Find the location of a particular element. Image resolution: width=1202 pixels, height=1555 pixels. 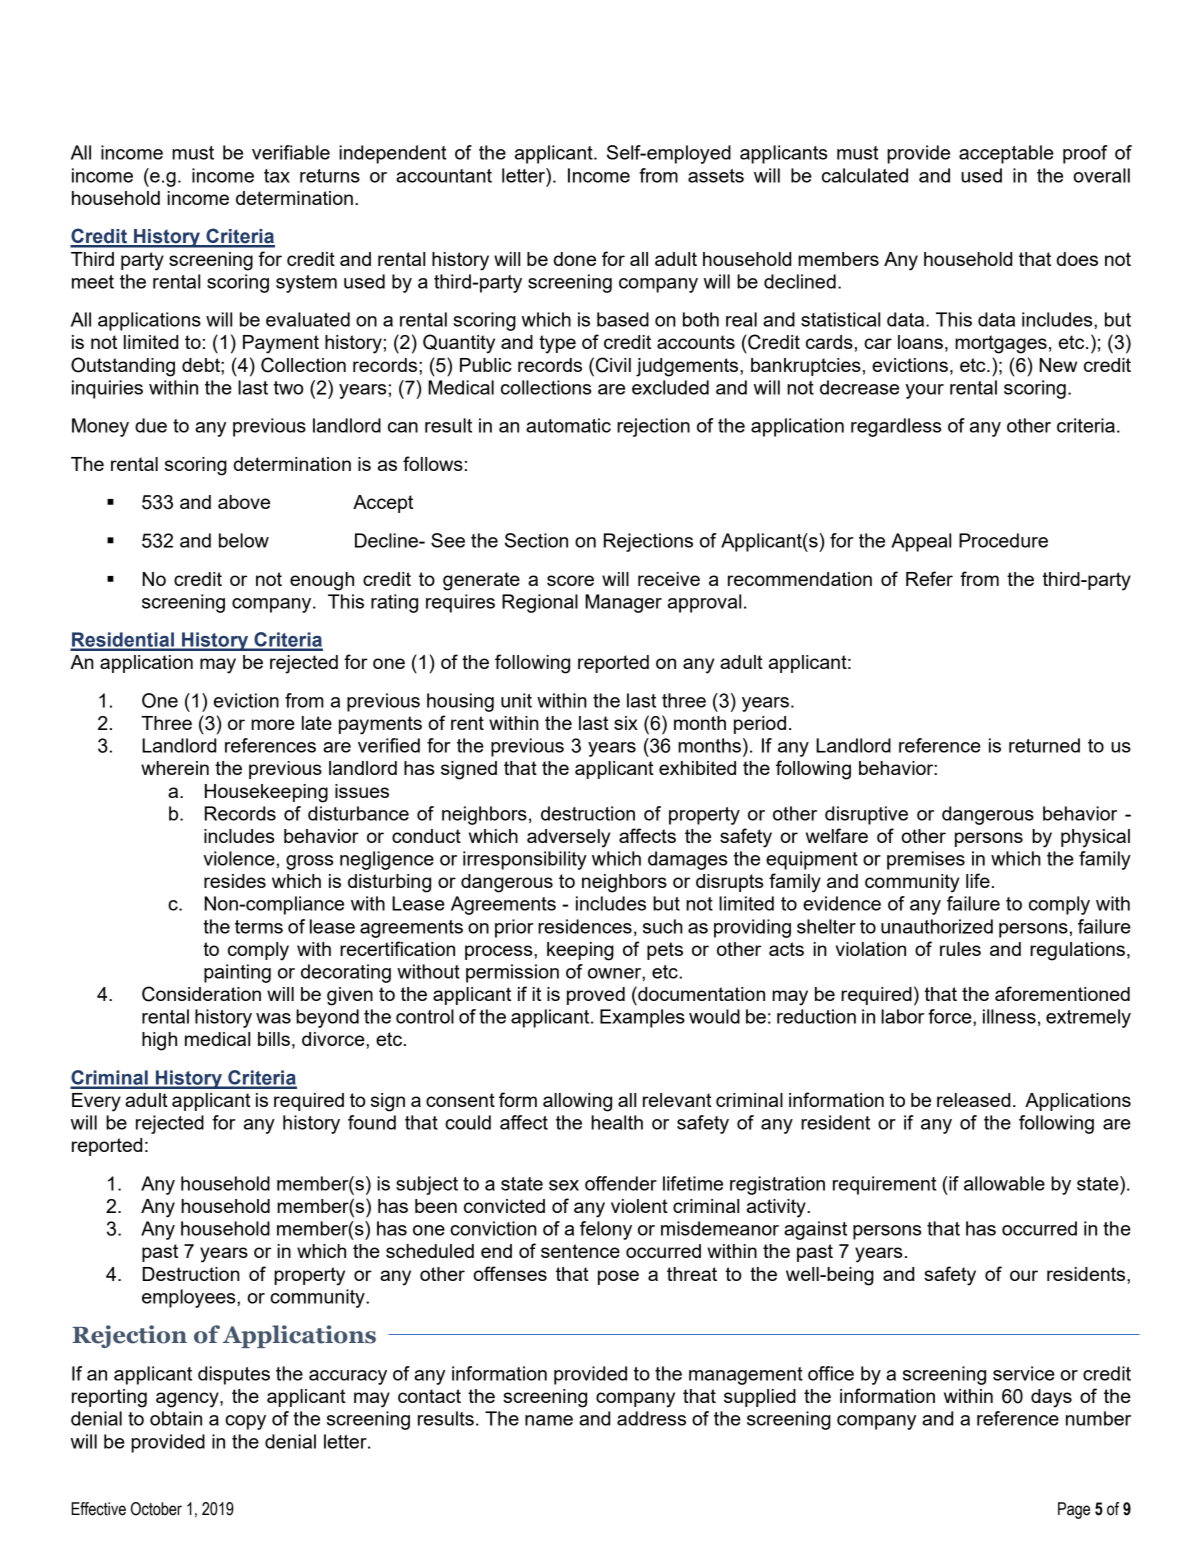

name is located at coordinates (549, 1420).
